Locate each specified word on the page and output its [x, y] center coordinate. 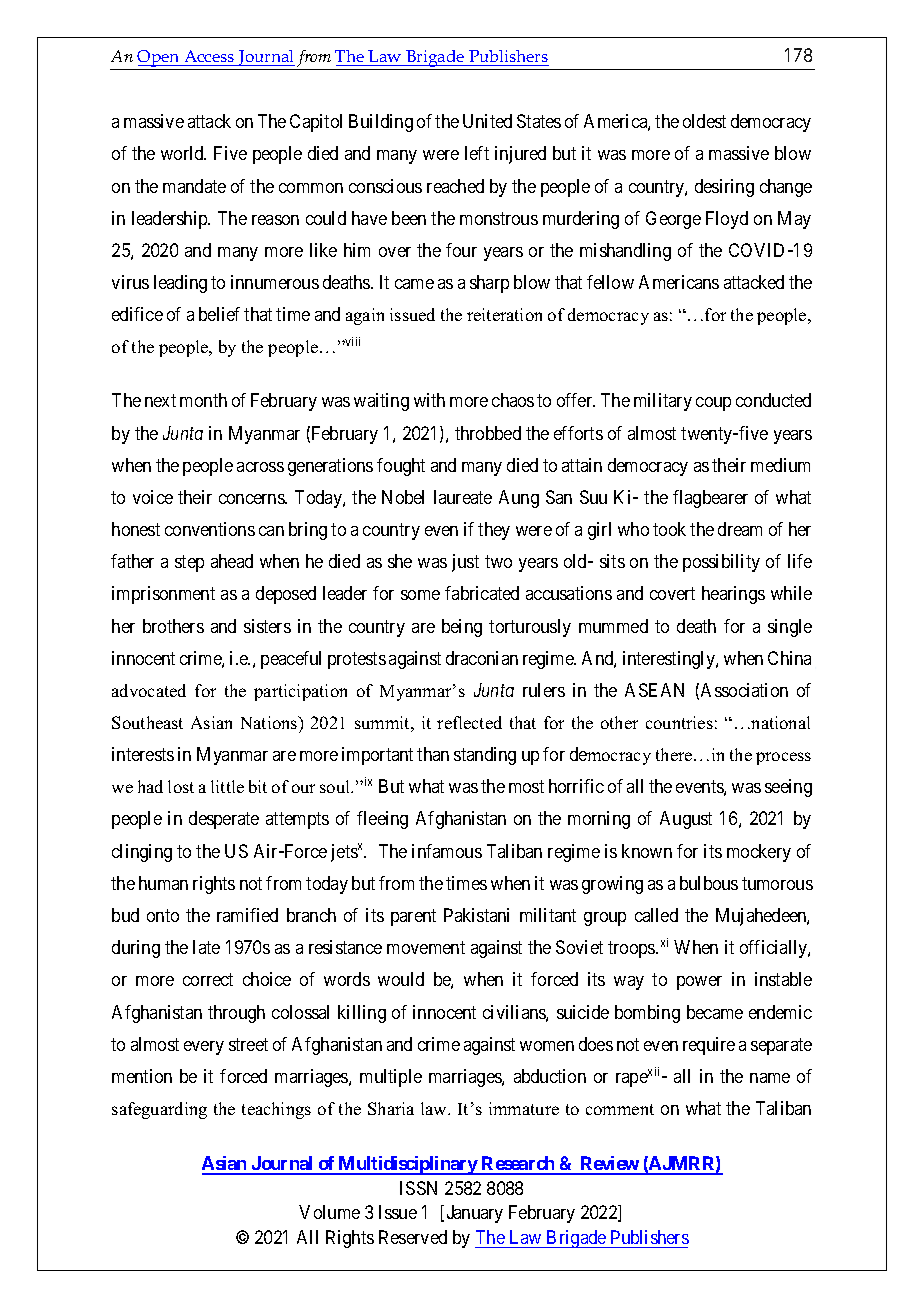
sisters [267, 626]
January [475, 1214]
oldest [704, 121]
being [462, 628]
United [487, 121]
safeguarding [159, 1110]
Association [744, 690]
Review [609, 1165]
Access [209, 56]
